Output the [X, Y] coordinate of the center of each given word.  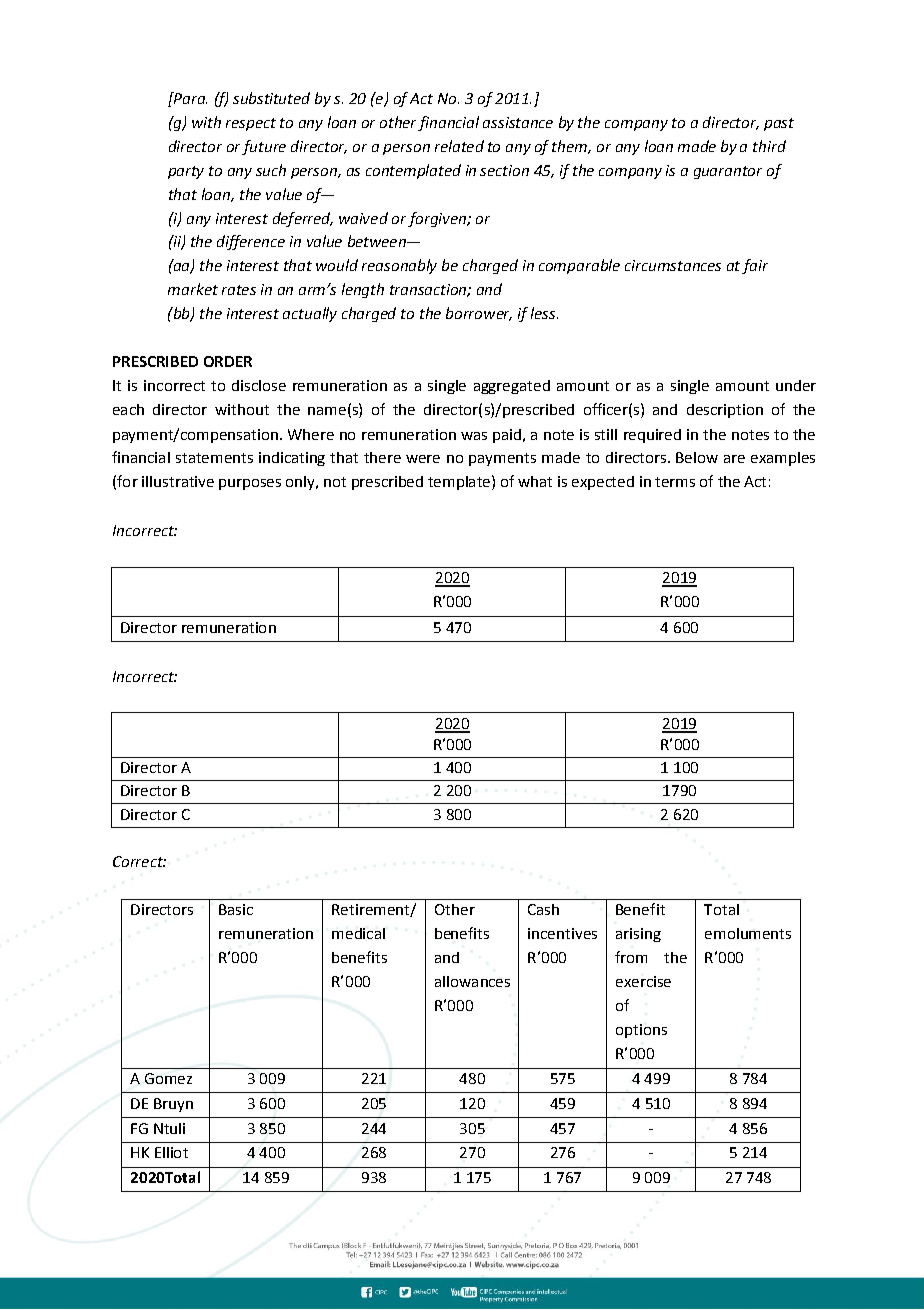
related [459, 146]
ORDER [228, 361]
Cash [543, 909]
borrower [479, 314]
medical [358, 933]
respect [251, 124]
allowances [472, 981]
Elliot [171, 1152]
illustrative [178, 481]
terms [675, 482]
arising [638, 935]
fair [755, 266]
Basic [236, 909]
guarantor [728, 172]
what [535, 481]
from [631, 957]
